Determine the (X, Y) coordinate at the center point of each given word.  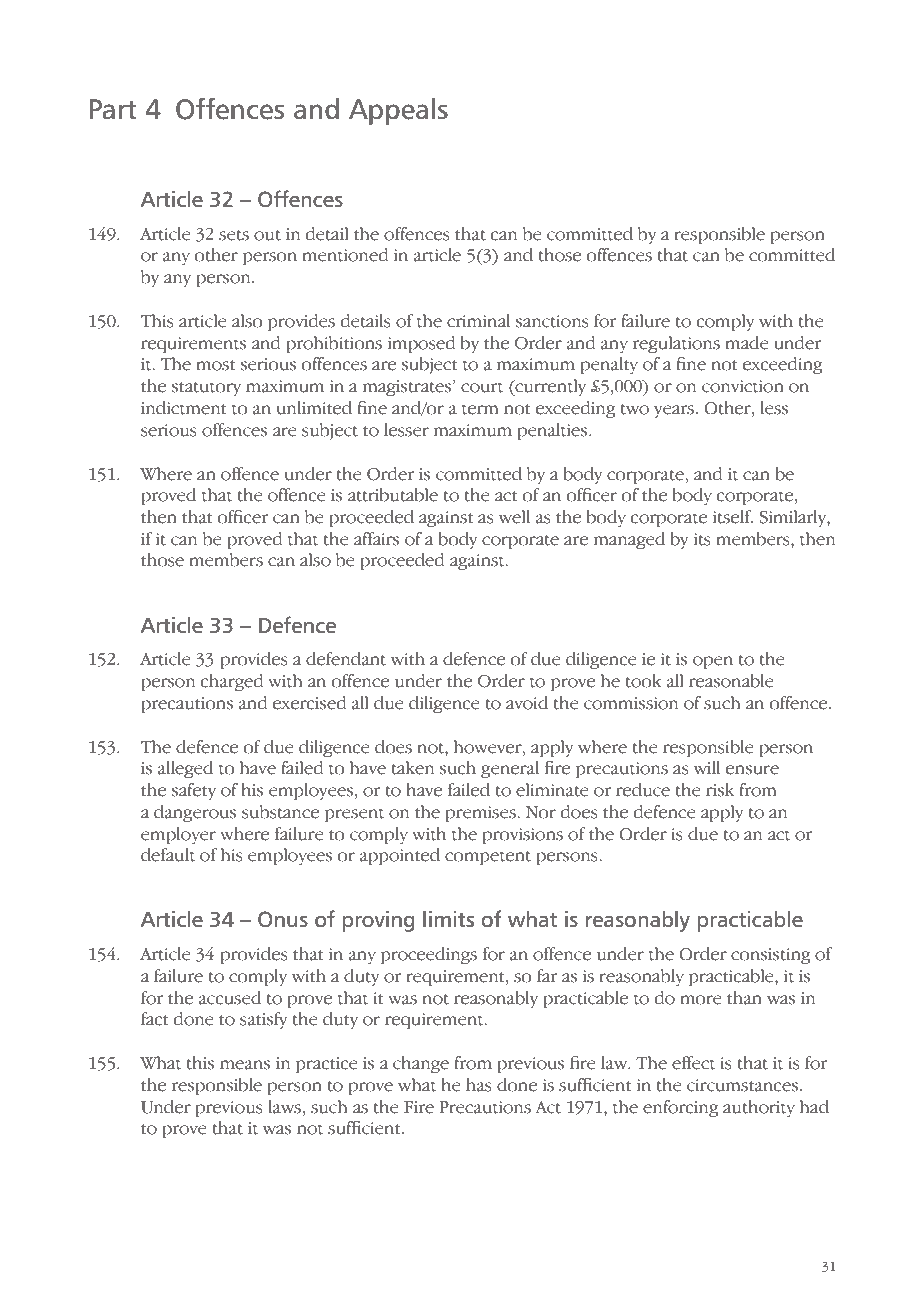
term (480, 409)
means (245, 1065)
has (479, 1085)
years (674, 411)
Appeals (398, 111)
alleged (185, 769)
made (747, 343)
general (510, 769)
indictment (183, 408)
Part (113, 109)
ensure (752, 770)
